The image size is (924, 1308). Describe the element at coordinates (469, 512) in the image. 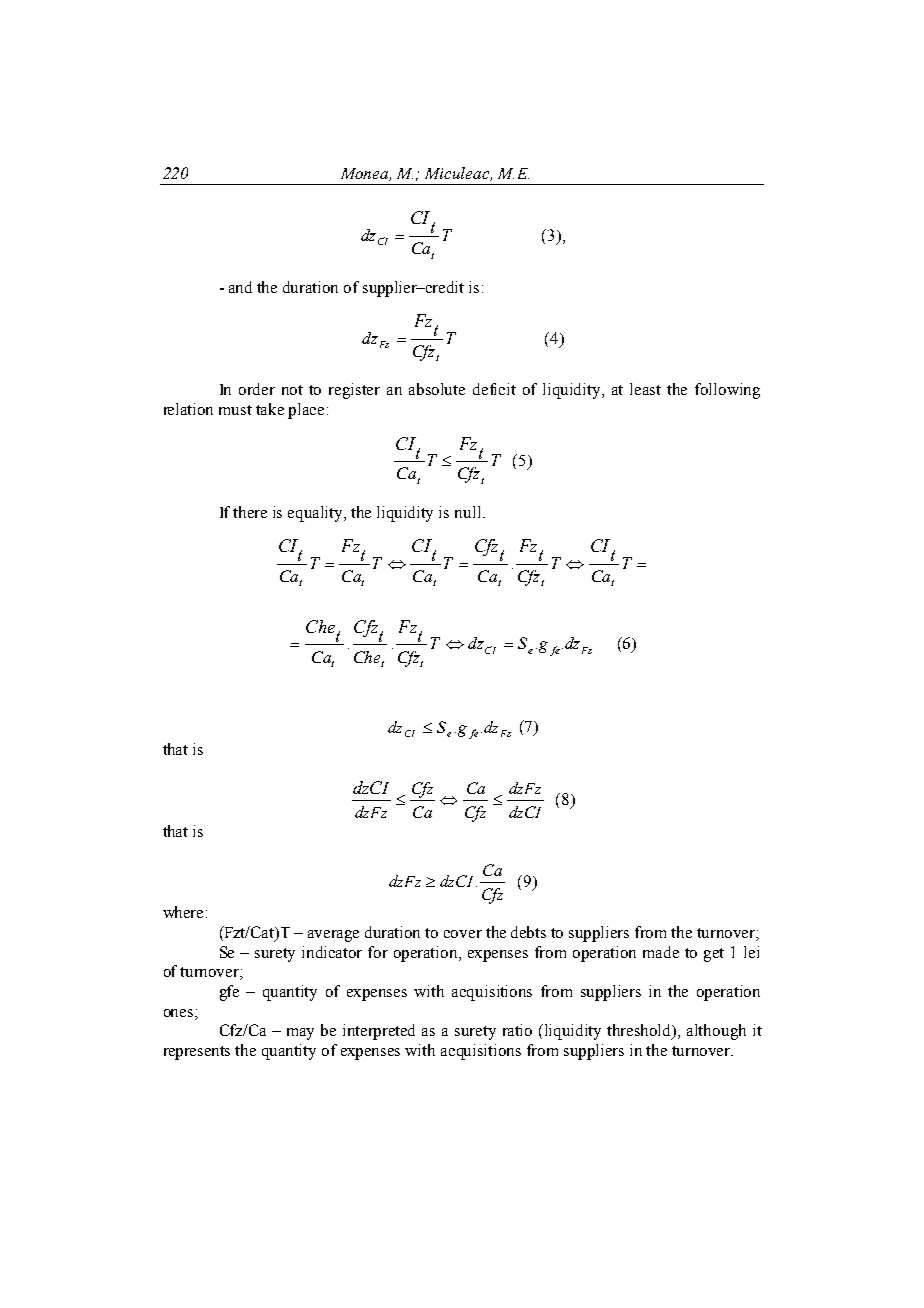

I see `null` at that location.
